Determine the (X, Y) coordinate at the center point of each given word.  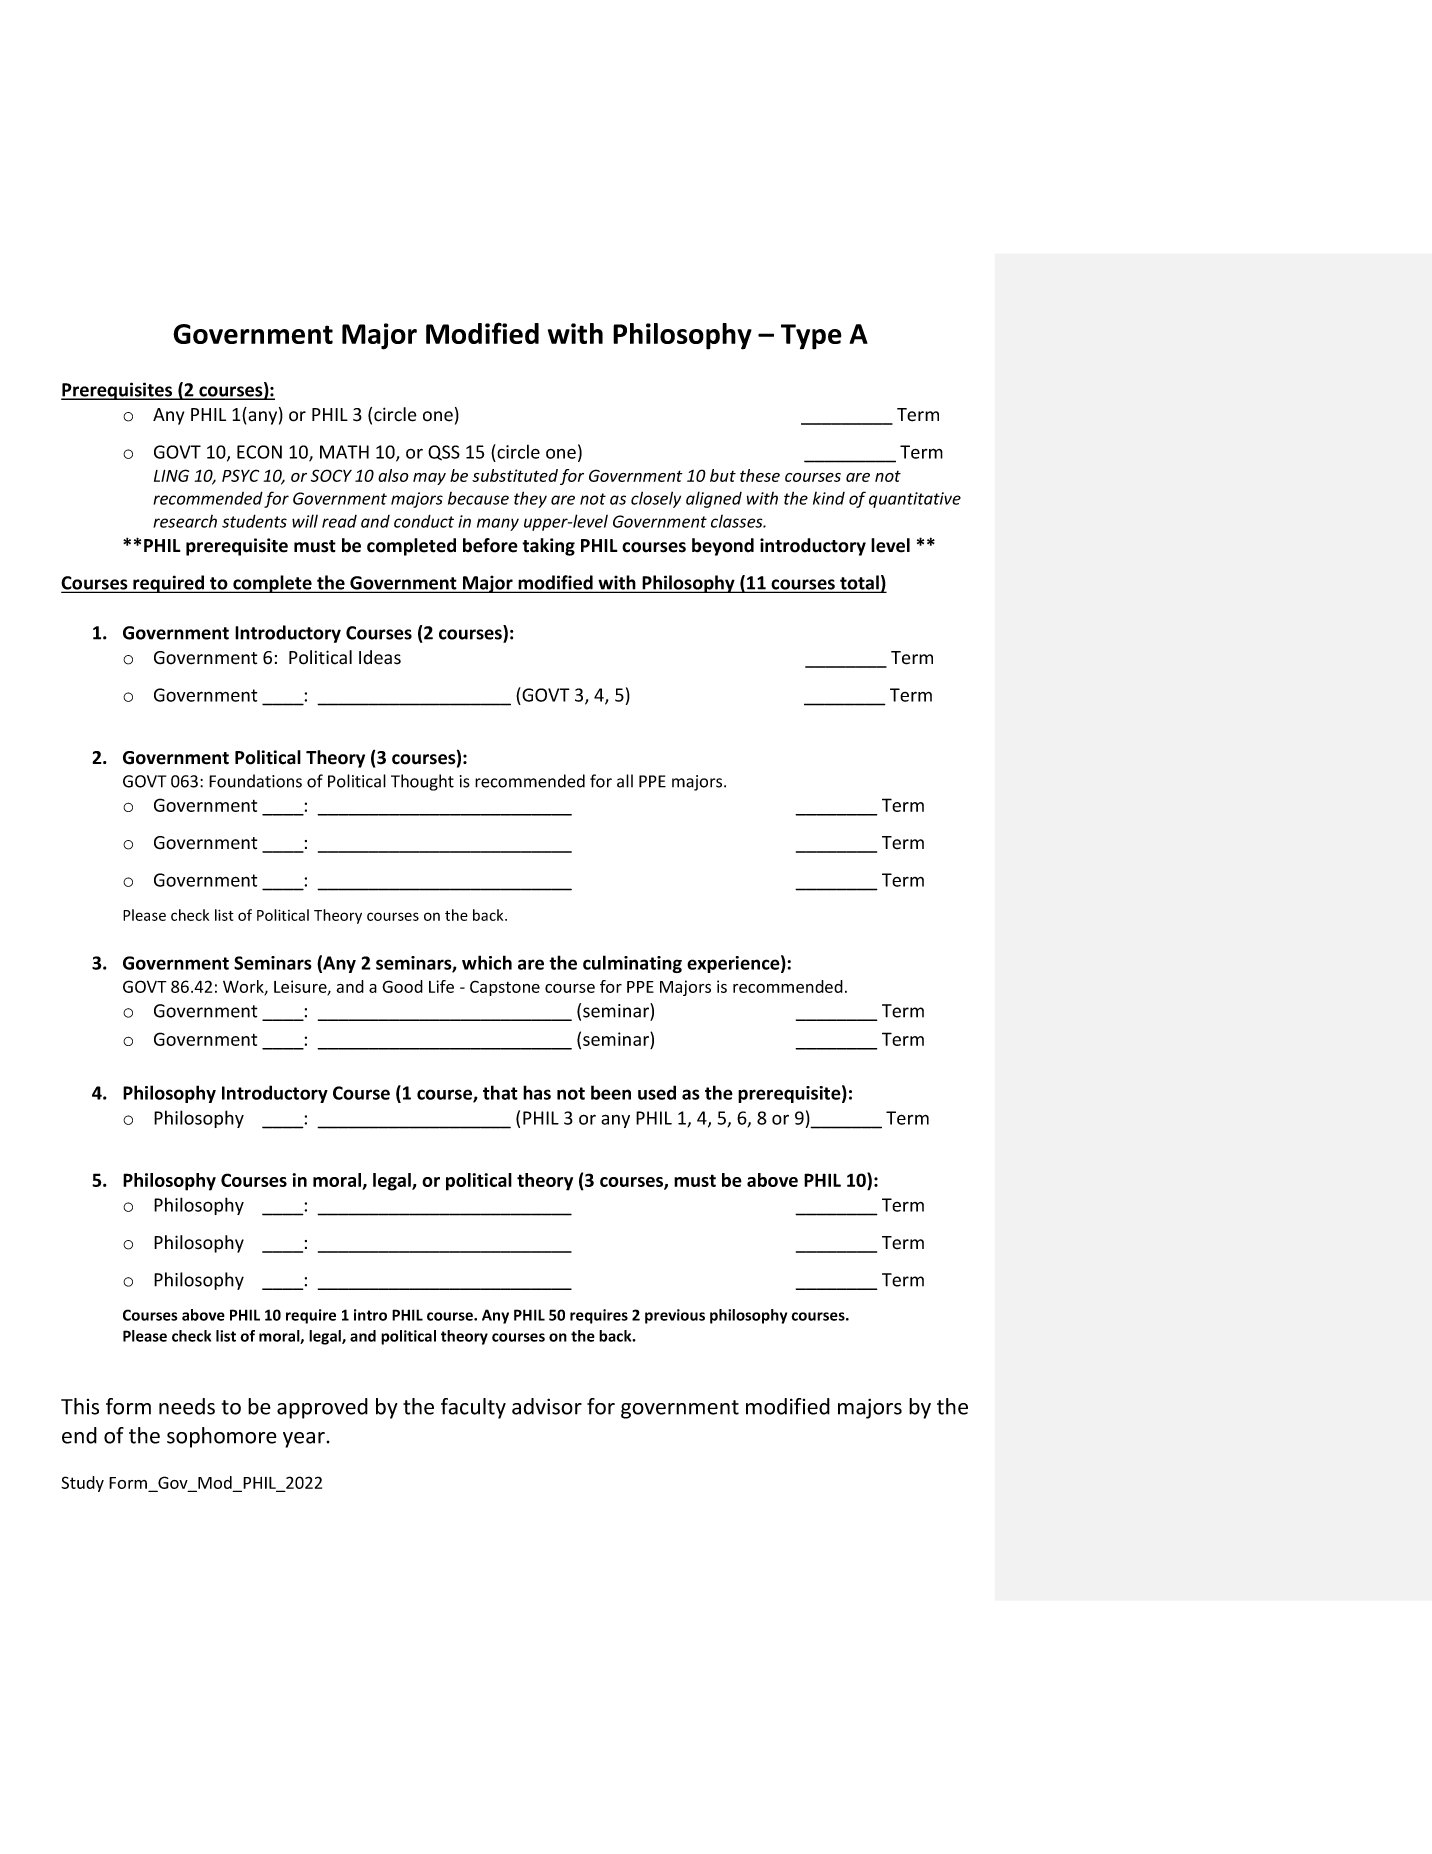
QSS (444, 453)
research (185, 521)
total (859, 583)
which (487, 962)
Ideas (380, 657)
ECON (259, 452)
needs (187, 1406)
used (657, 1092)
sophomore (222, 1437)
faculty (473, 1408)
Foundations (255, 781)
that (500, 1092)
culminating (632, 964)
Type (811, 337)
